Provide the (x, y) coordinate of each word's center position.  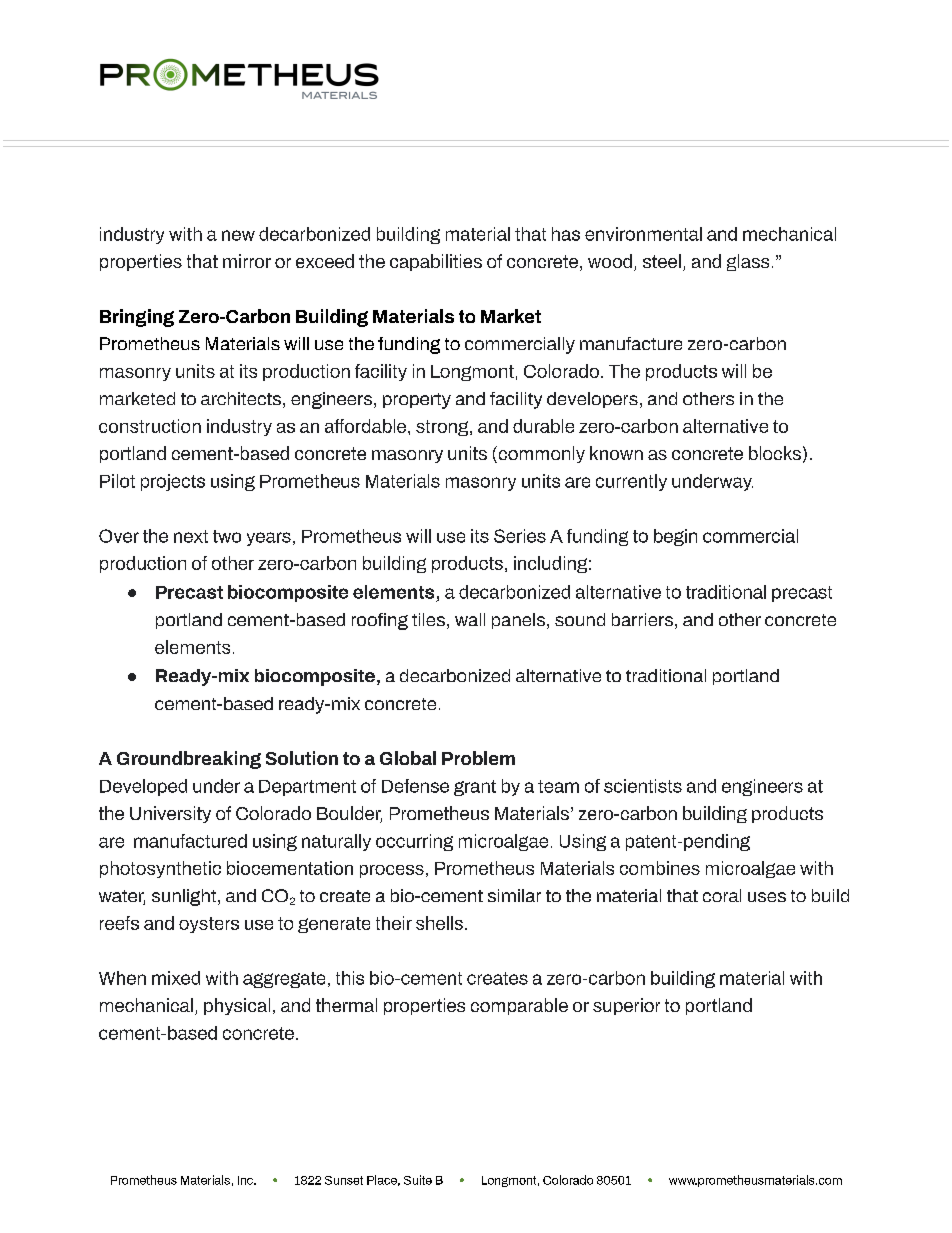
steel (662, 261)
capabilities (436, 262)
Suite (418, 1180)
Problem (478, 758)
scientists (643, 786)
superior (626, 1006)
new (238, 235)
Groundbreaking (189, 760)
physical (237, 1006)
